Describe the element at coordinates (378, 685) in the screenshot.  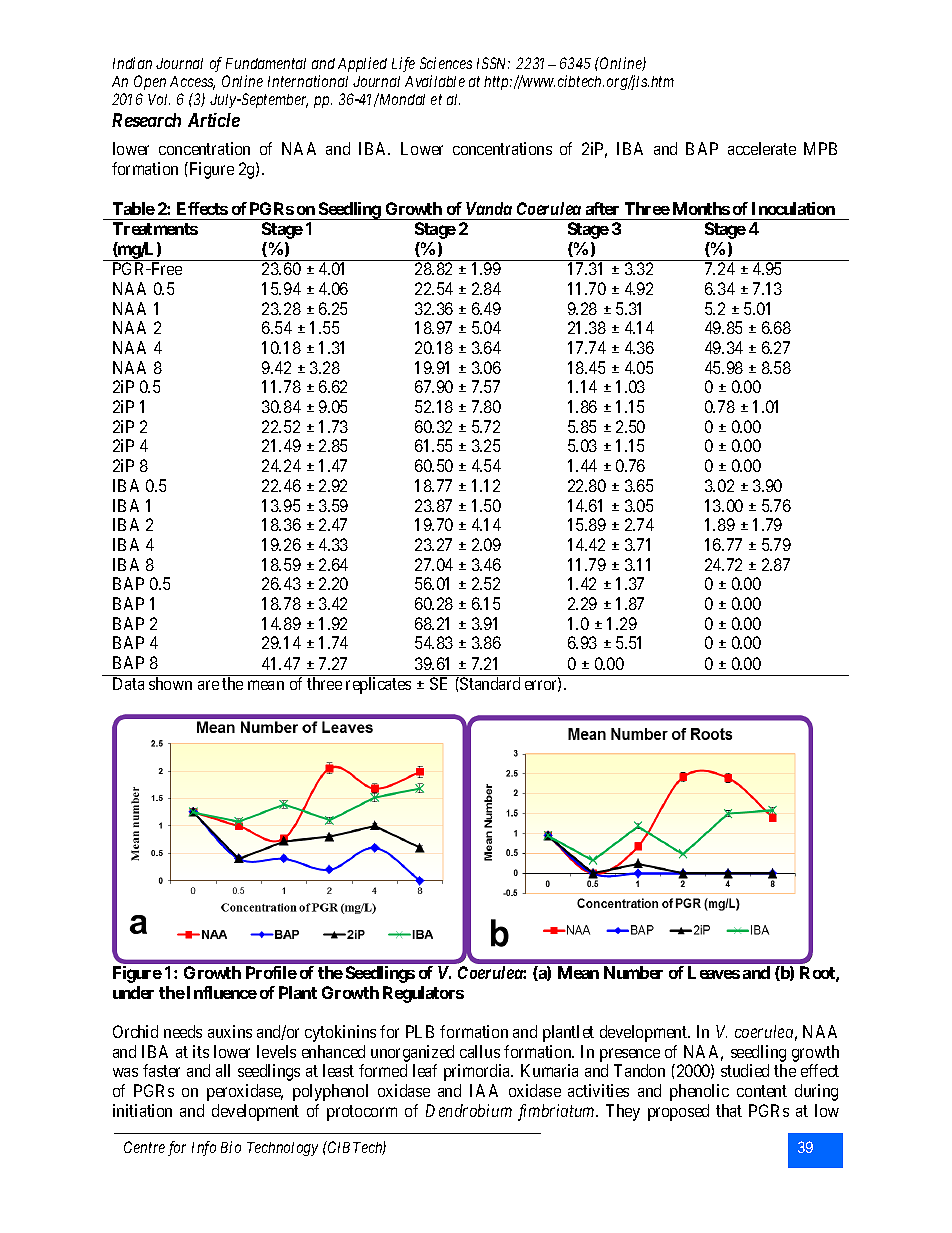
I see `replicates` at that location.
